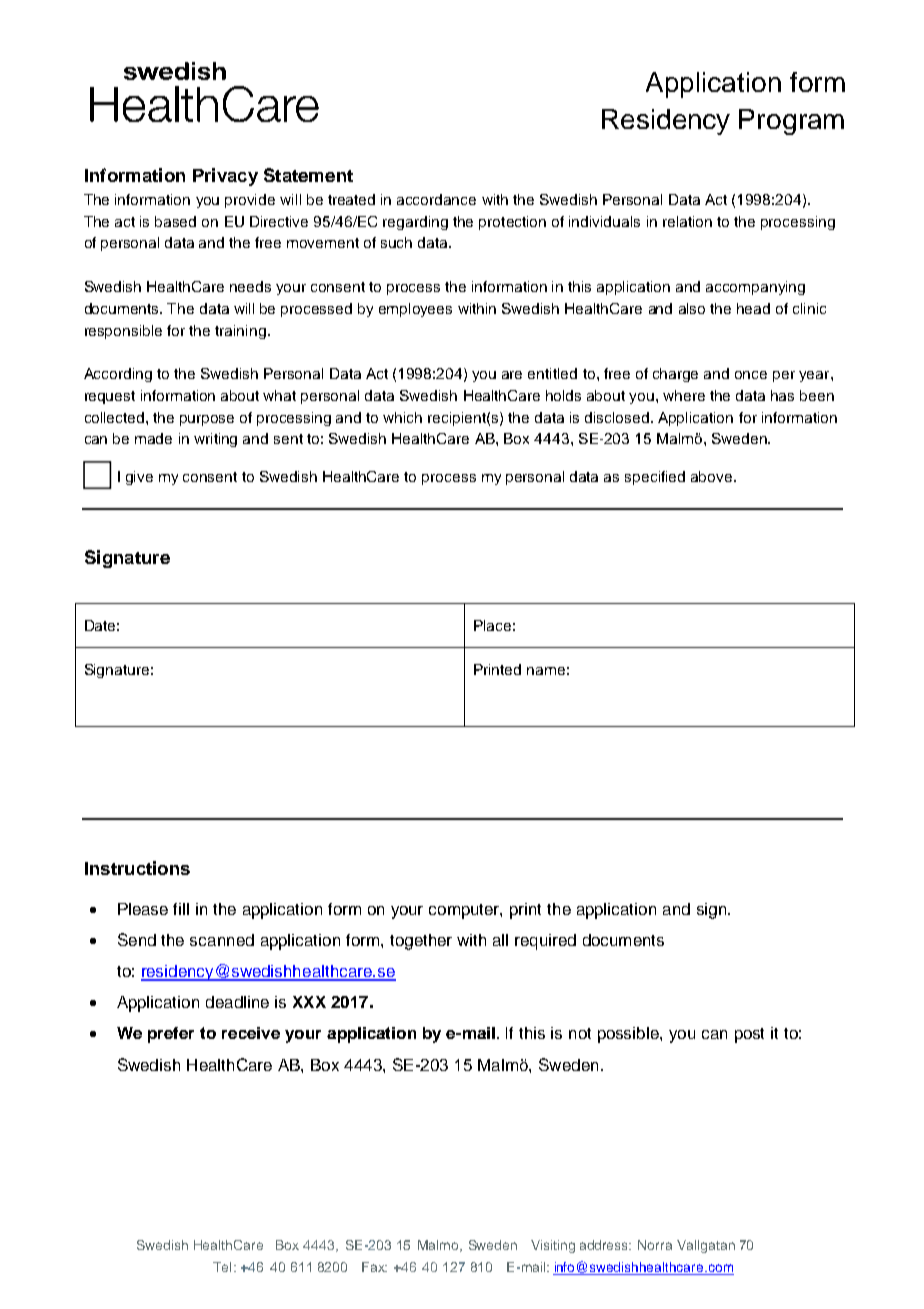  What do you see at coordinates (225, 177) in the document?
I see `Privacy` at bounding box center [225, 177].
